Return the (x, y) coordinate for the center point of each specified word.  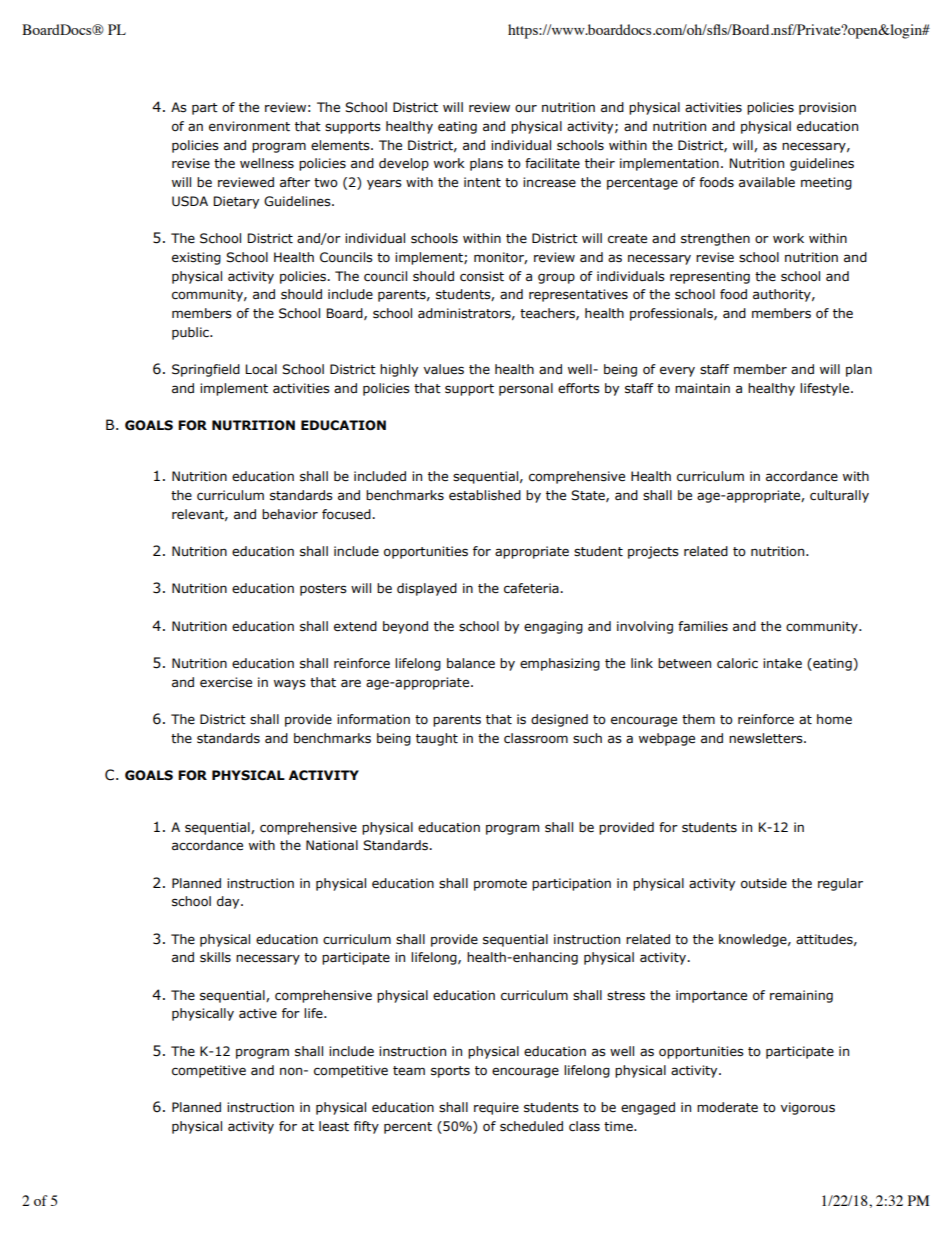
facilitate (552, 163)
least (334, 1126)
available (767, 182)
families (703, 626)
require (496, 1108)
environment (249, 126)
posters (323, 590)
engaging (553, 627)
